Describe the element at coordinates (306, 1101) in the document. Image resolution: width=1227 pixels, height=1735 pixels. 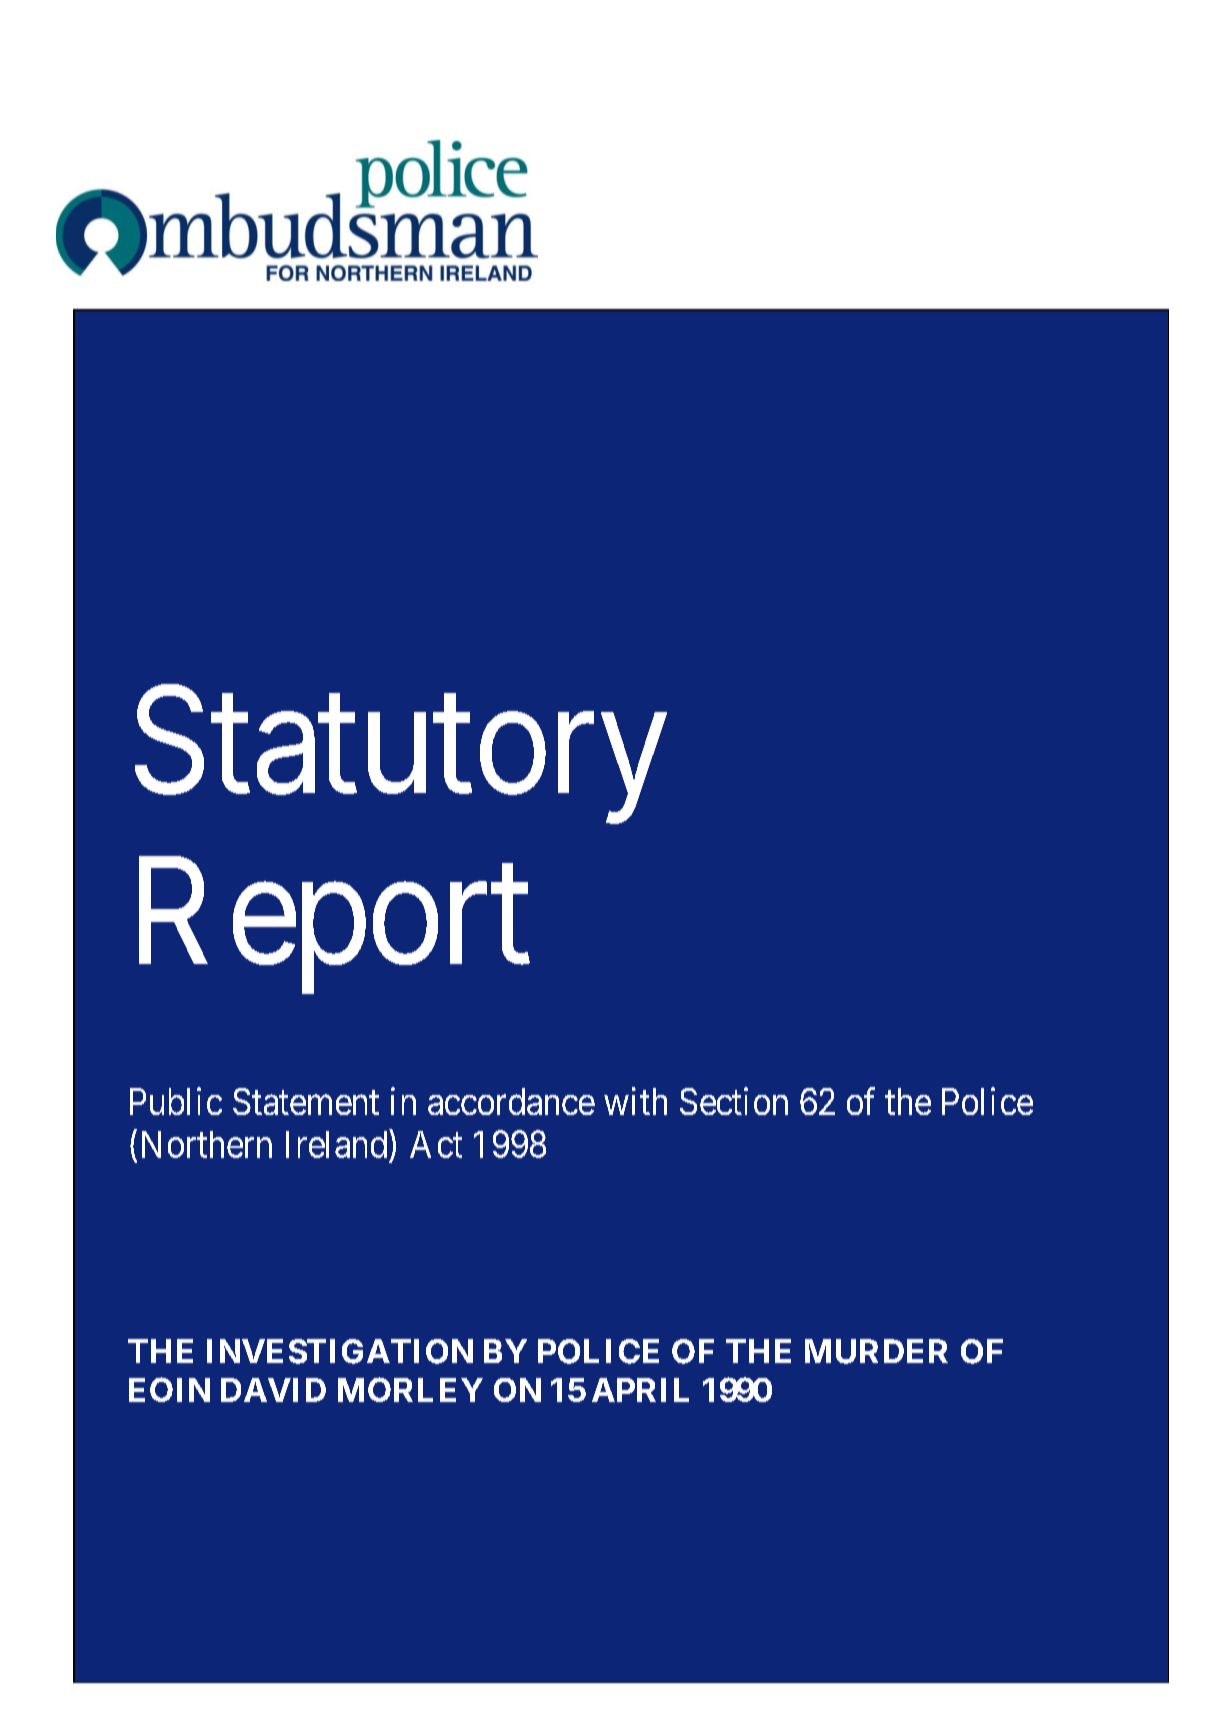
I see `Statement` at that location.
